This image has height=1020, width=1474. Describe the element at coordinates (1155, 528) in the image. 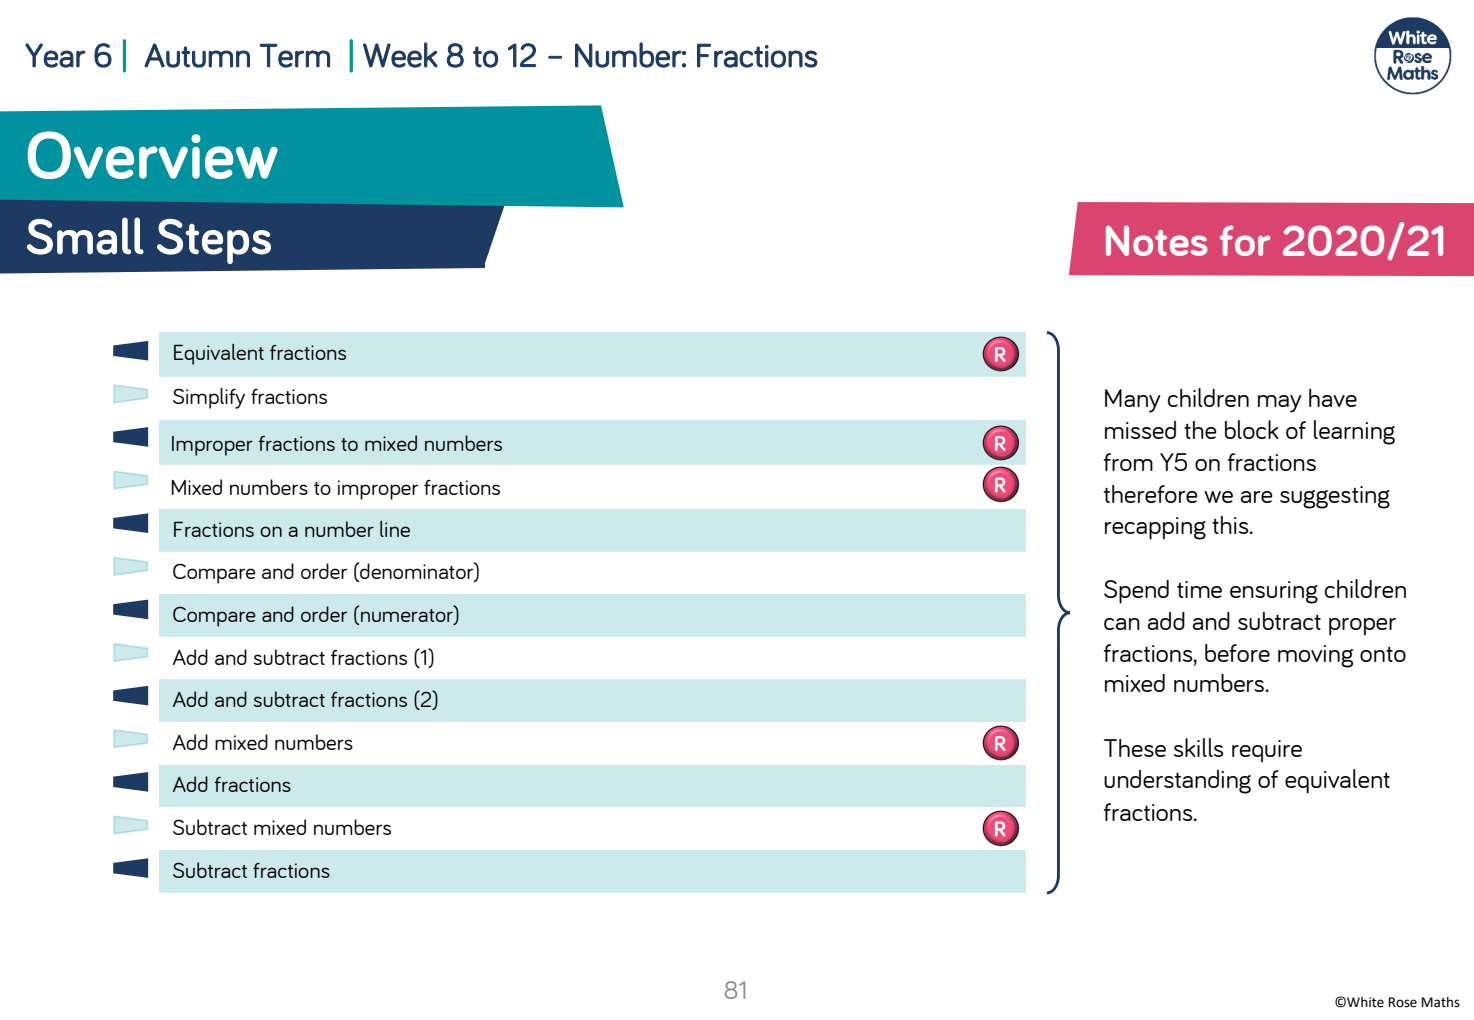

I see `recapping` at that location.
